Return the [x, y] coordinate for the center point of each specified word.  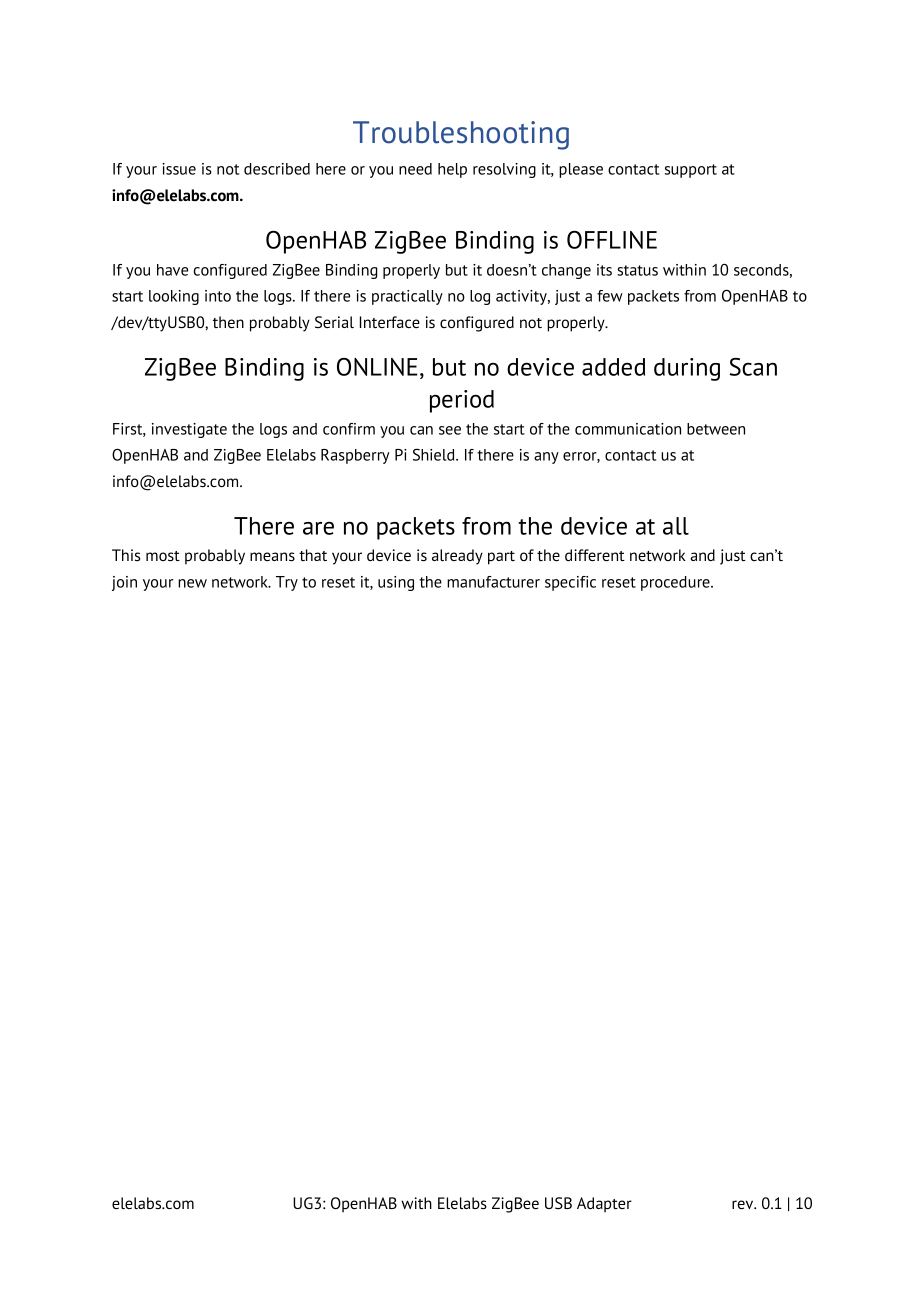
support [691, 171]
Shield [435, 454]
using [396, 583]
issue [179, 169]
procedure [676, 583]
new [192, 583]
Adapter [604, 1205]
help [452, 170]
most [163, 556]
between [716, 429]
